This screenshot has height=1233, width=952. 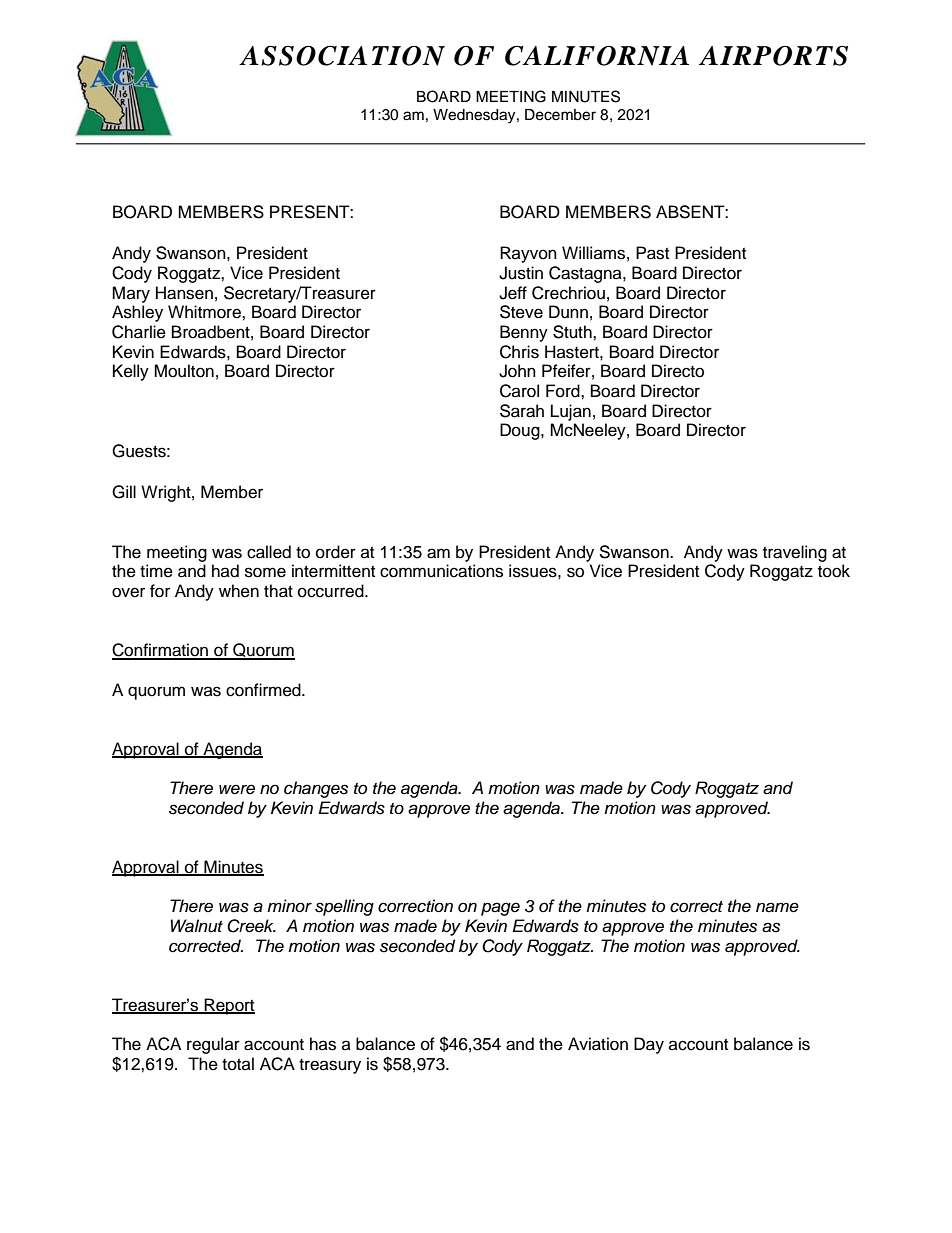 What do you see at coordinates (834, 571) in the screenshot?
I see `took` at bounding box center [834, 571].
